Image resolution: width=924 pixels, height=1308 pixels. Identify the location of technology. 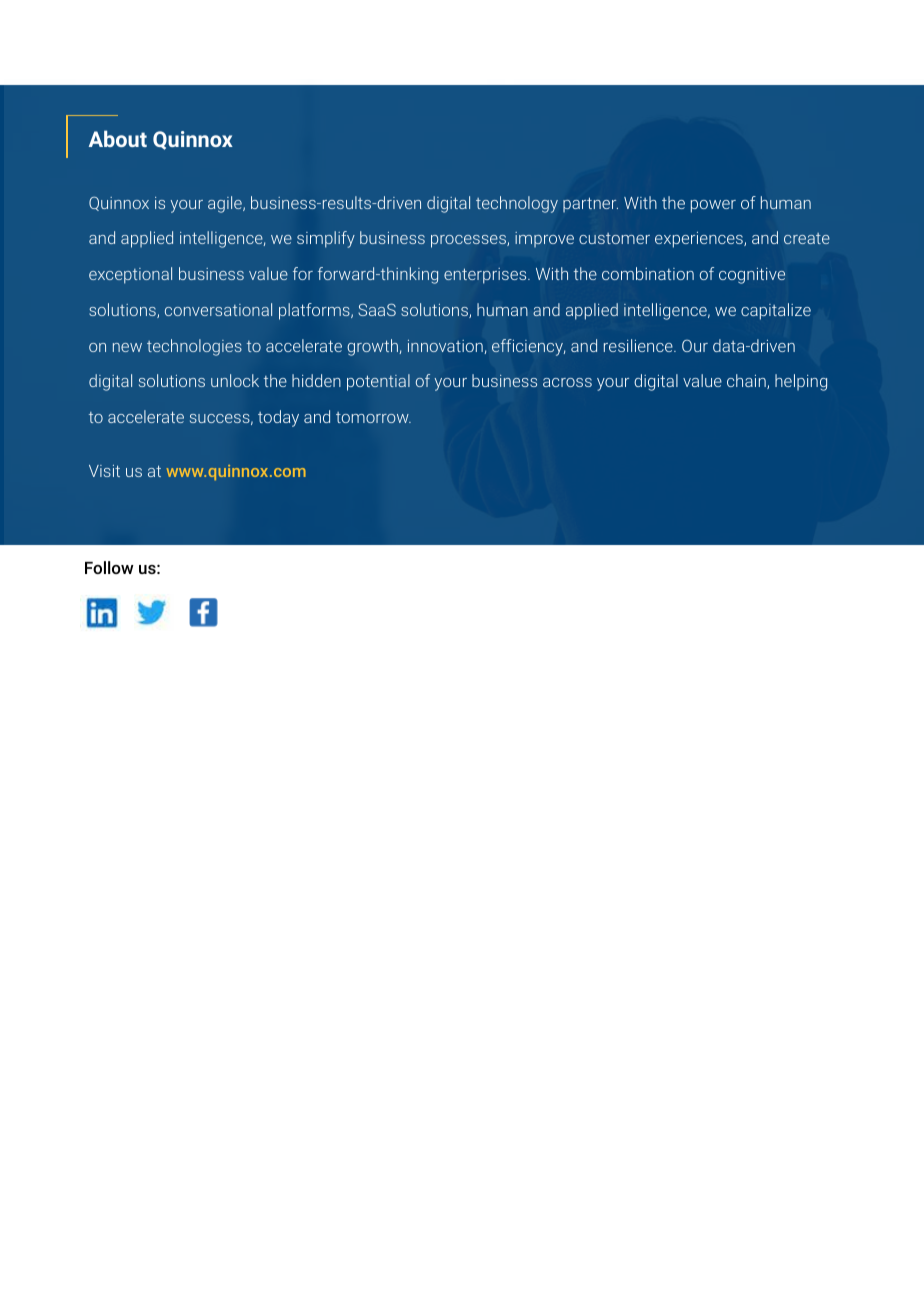
(517, 204).
